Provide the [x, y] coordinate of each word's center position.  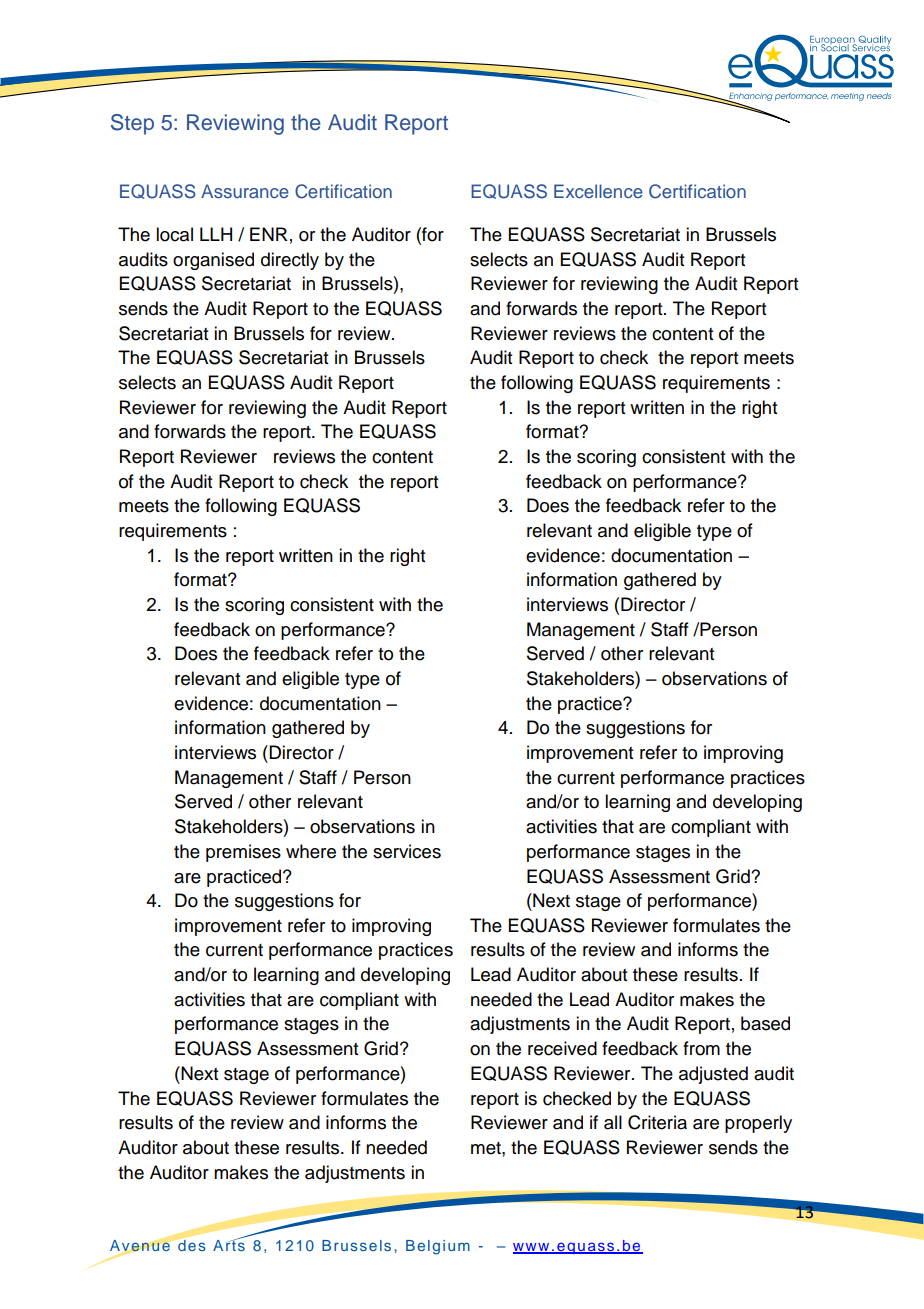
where [311, 851]
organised [213, 261]
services [407, 851]
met [487, 1148]
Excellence [598, 191]
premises [243, 853]
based [765, 1023]
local [174, 234]
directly [290, 261]
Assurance [245, 191]
